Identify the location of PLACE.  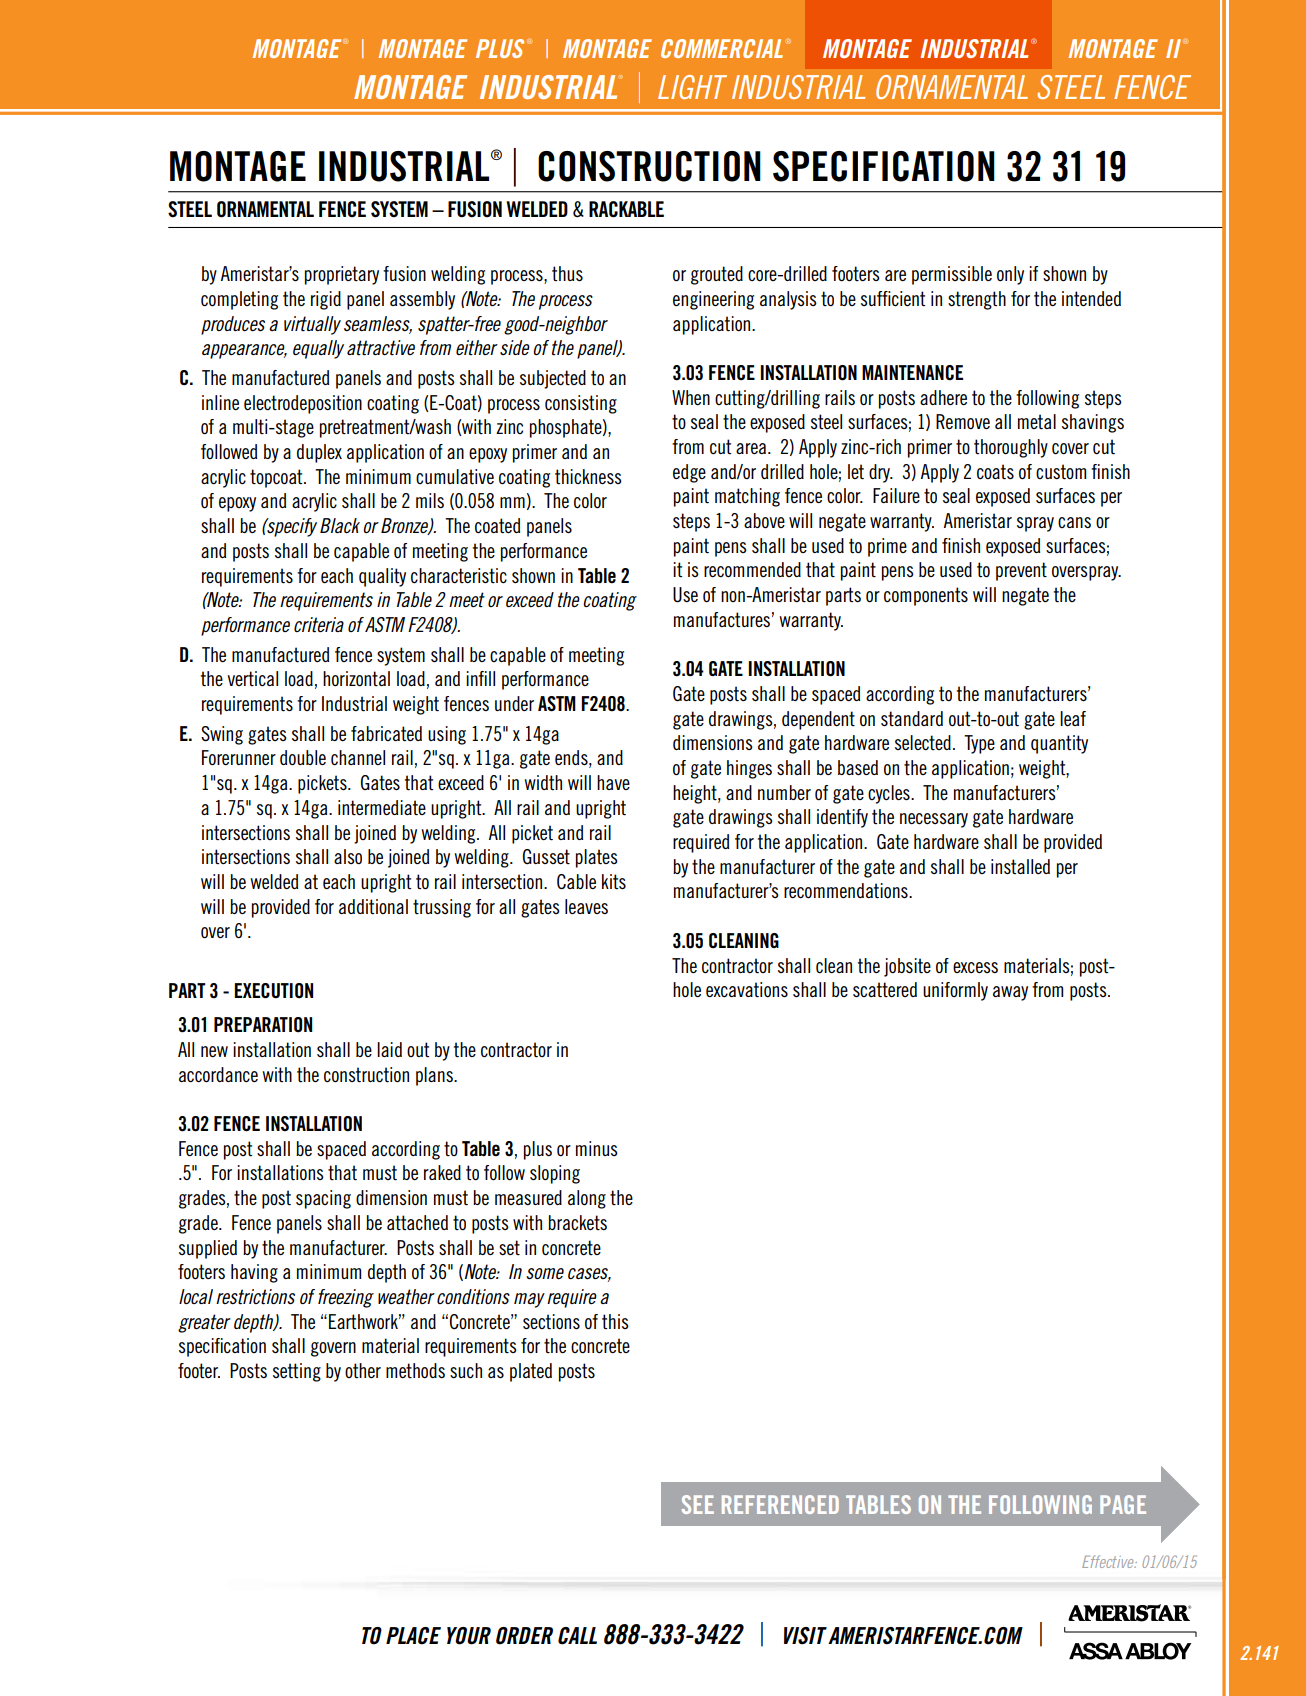
(413, 1636).
